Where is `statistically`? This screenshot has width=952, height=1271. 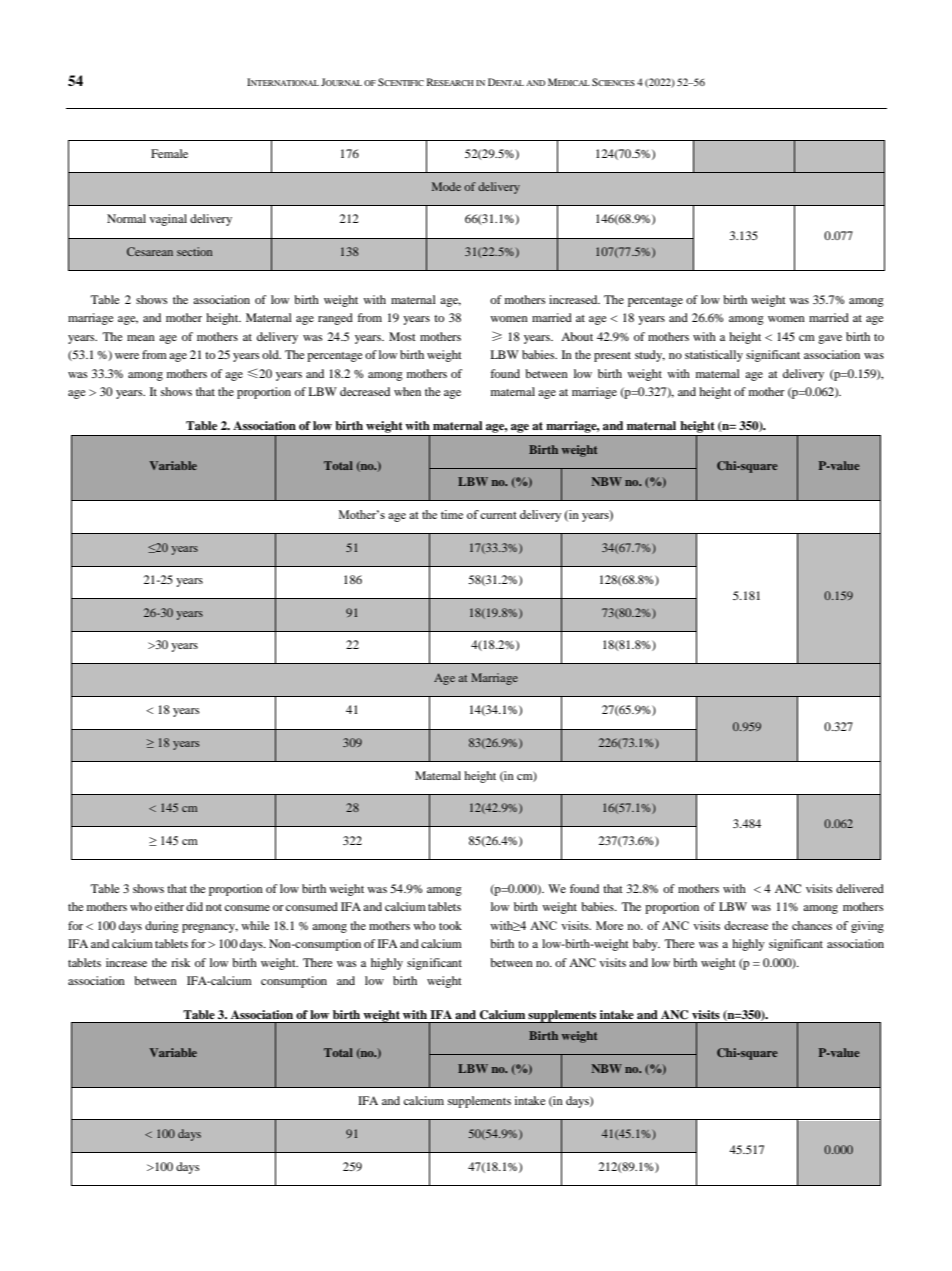 statistically is located at coordinates (714, 356).
